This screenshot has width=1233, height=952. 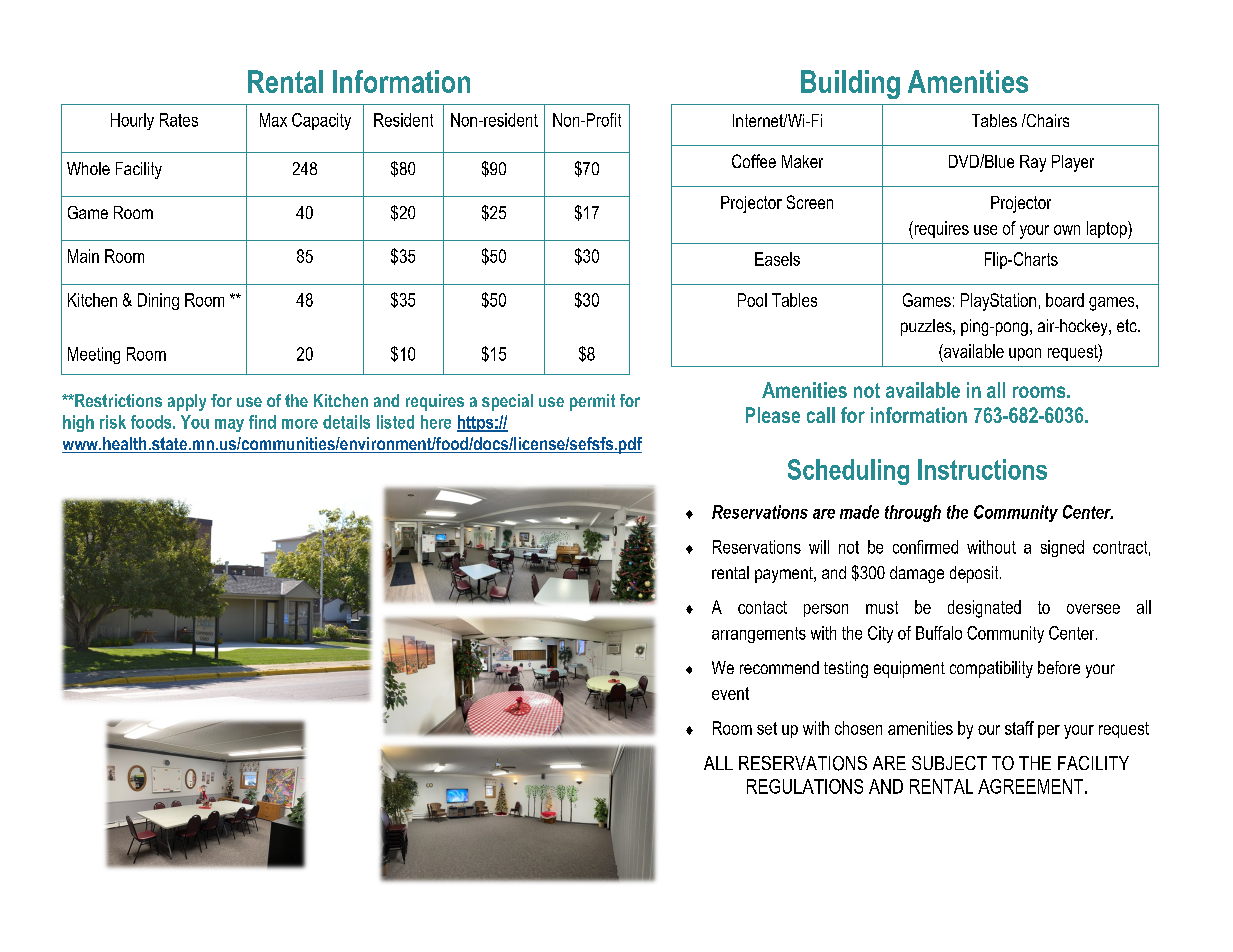 What do you see at coordinates (982, 469) in the screenshot?
I see `Instructions` at bounding box center [982, 469].
